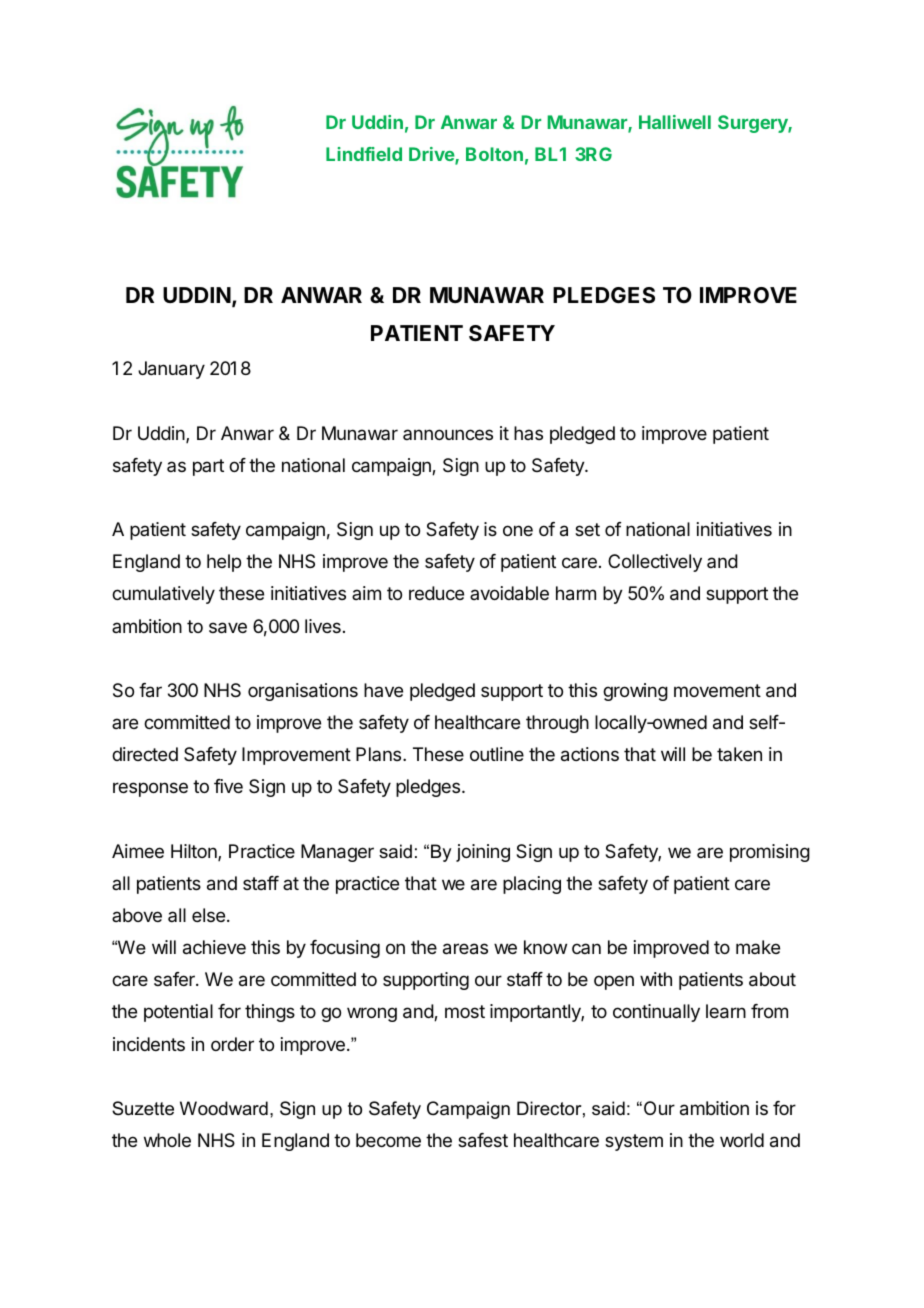 The image size is (924, 1308). Describe the element at coordinates (432, 155) in the screenshot. I see `Drive` at that location.
